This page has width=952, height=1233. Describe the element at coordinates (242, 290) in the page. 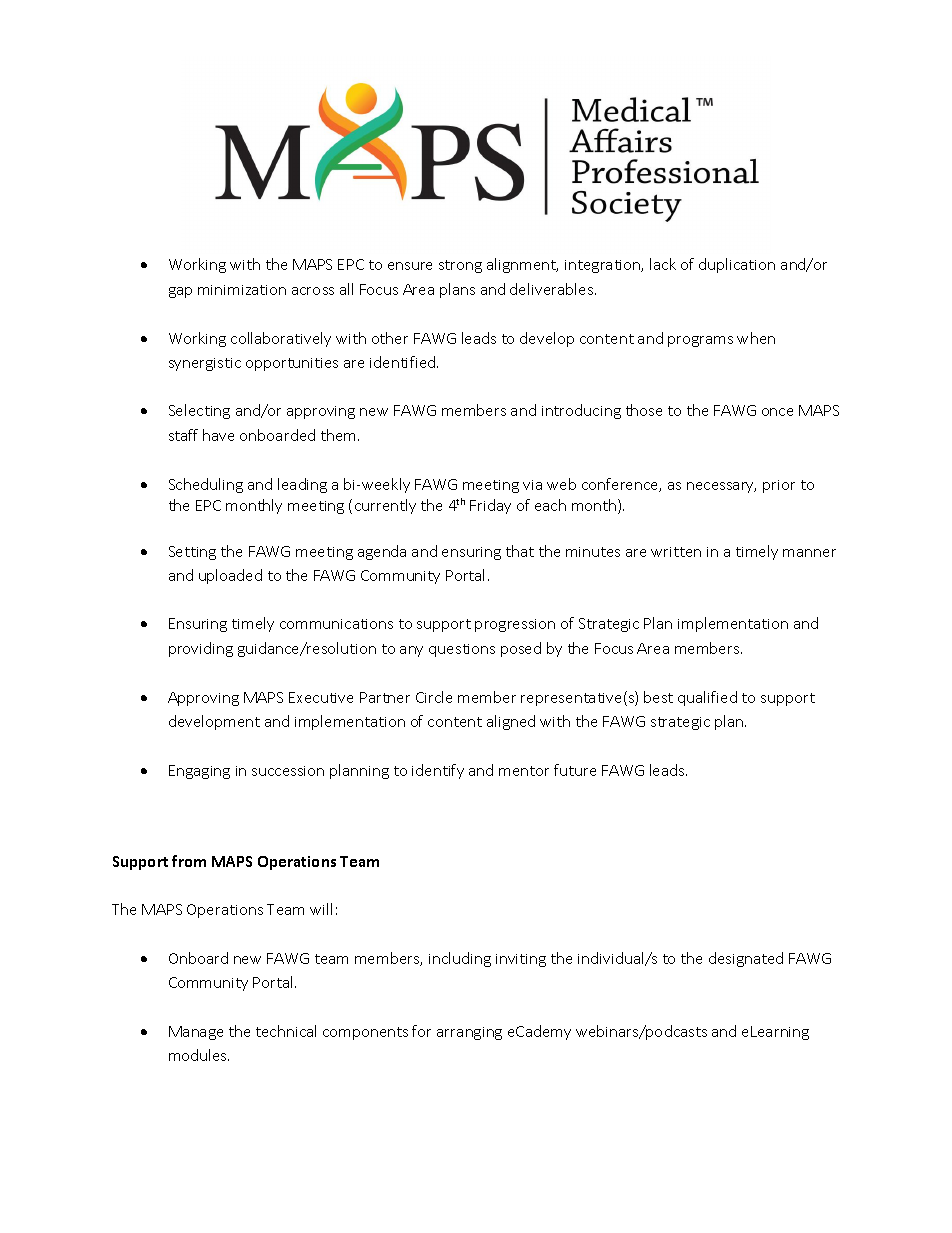

I see `minimization` at that location.
